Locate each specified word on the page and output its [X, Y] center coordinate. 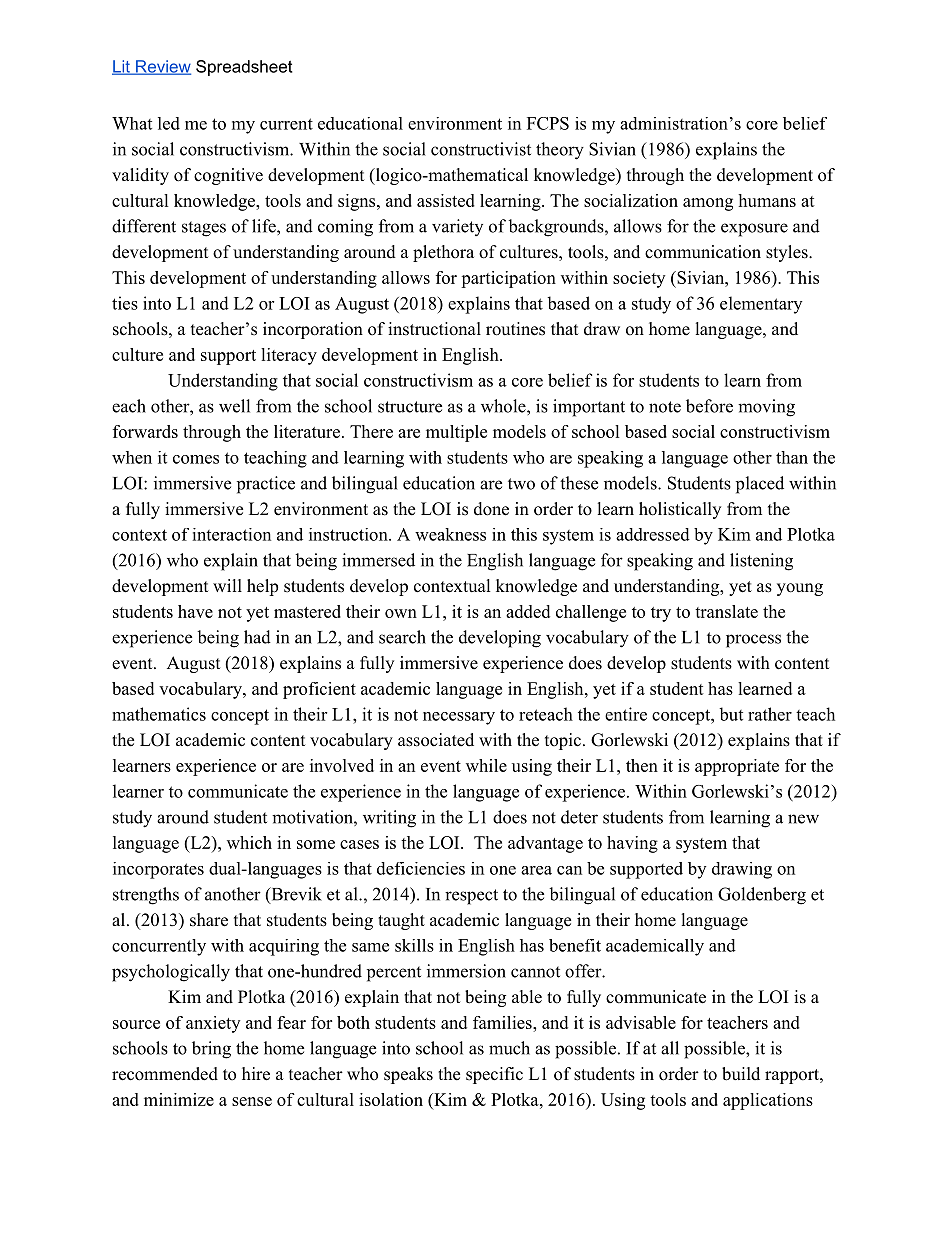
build [741, 1074]
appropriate [737, 767]
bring [211, 1050]
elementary [761, 305]
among [708, 204]
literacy [289, 356]
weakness [450, 534]
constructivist [481, 149]
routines [515, 329]
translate [726, 611]
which [249, 842]
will [227, 585]
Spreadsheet [244, 68]
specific [494, 1075]
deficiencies [421, 868]
